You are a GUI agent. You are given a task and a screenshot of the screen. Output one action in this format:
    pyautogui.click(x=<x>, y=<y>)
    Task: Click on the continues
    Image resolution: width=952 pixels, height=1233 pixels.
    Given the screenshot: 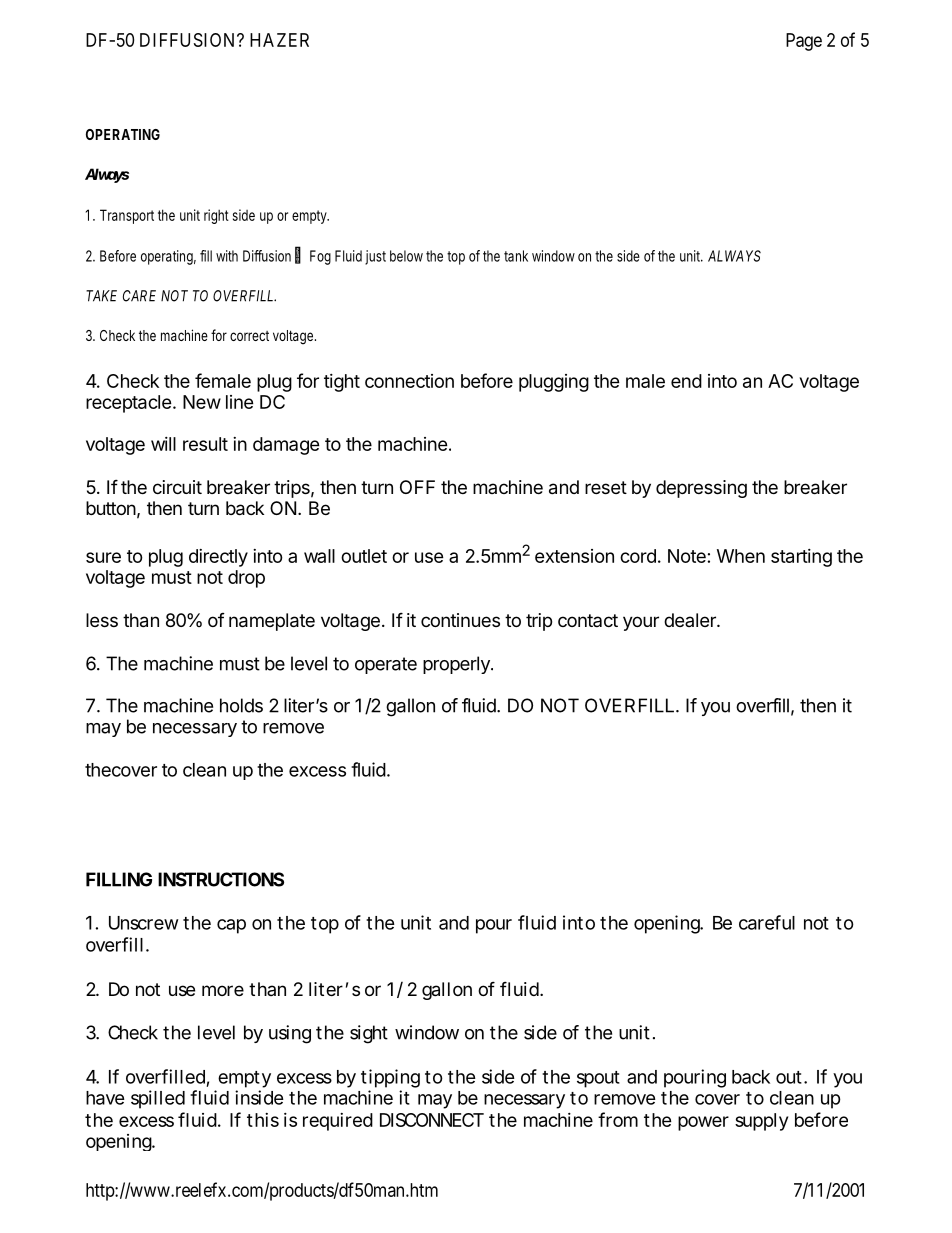 What is the action you would take?
    pyautogui.click(x=460, y=620)
